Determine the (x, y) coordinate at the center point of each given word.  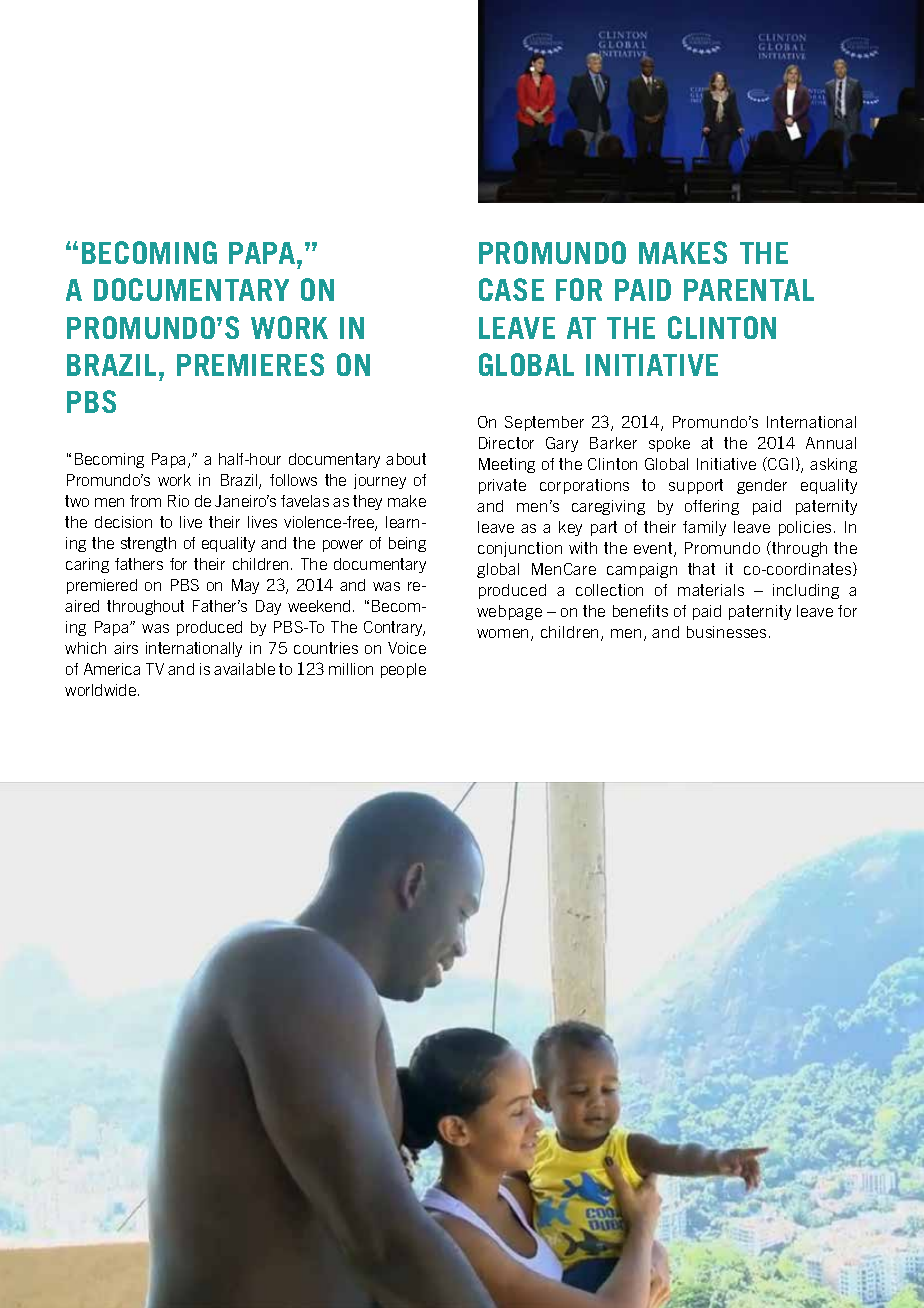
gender (762, 486)
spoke (669, 444)
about (406, 459)
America (112, 669)
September (544, 423)
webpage (509, 612)
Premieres (250, 364)
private (502, 486)
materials (711, 590)
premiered (102, 586)
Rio (178, 501)
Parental (749, 290)
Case (511, 289)
